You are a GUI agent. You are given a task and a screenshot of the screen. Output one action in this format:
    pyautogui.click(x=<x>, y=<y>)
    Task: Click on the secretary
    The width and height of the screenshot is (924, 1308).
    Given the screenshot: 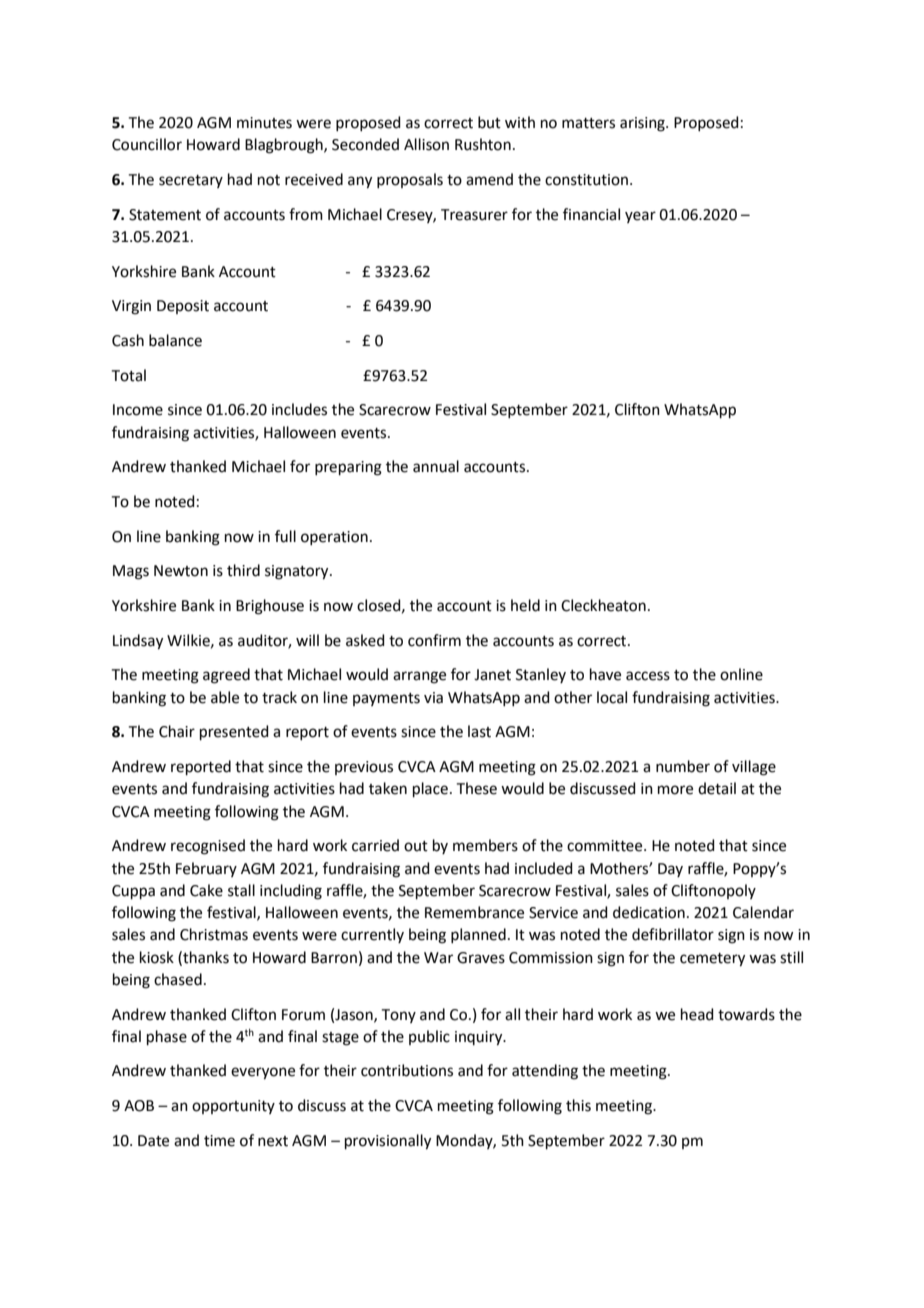 What is the action you would take?
    pyautogui.click(x=191, y=181)
